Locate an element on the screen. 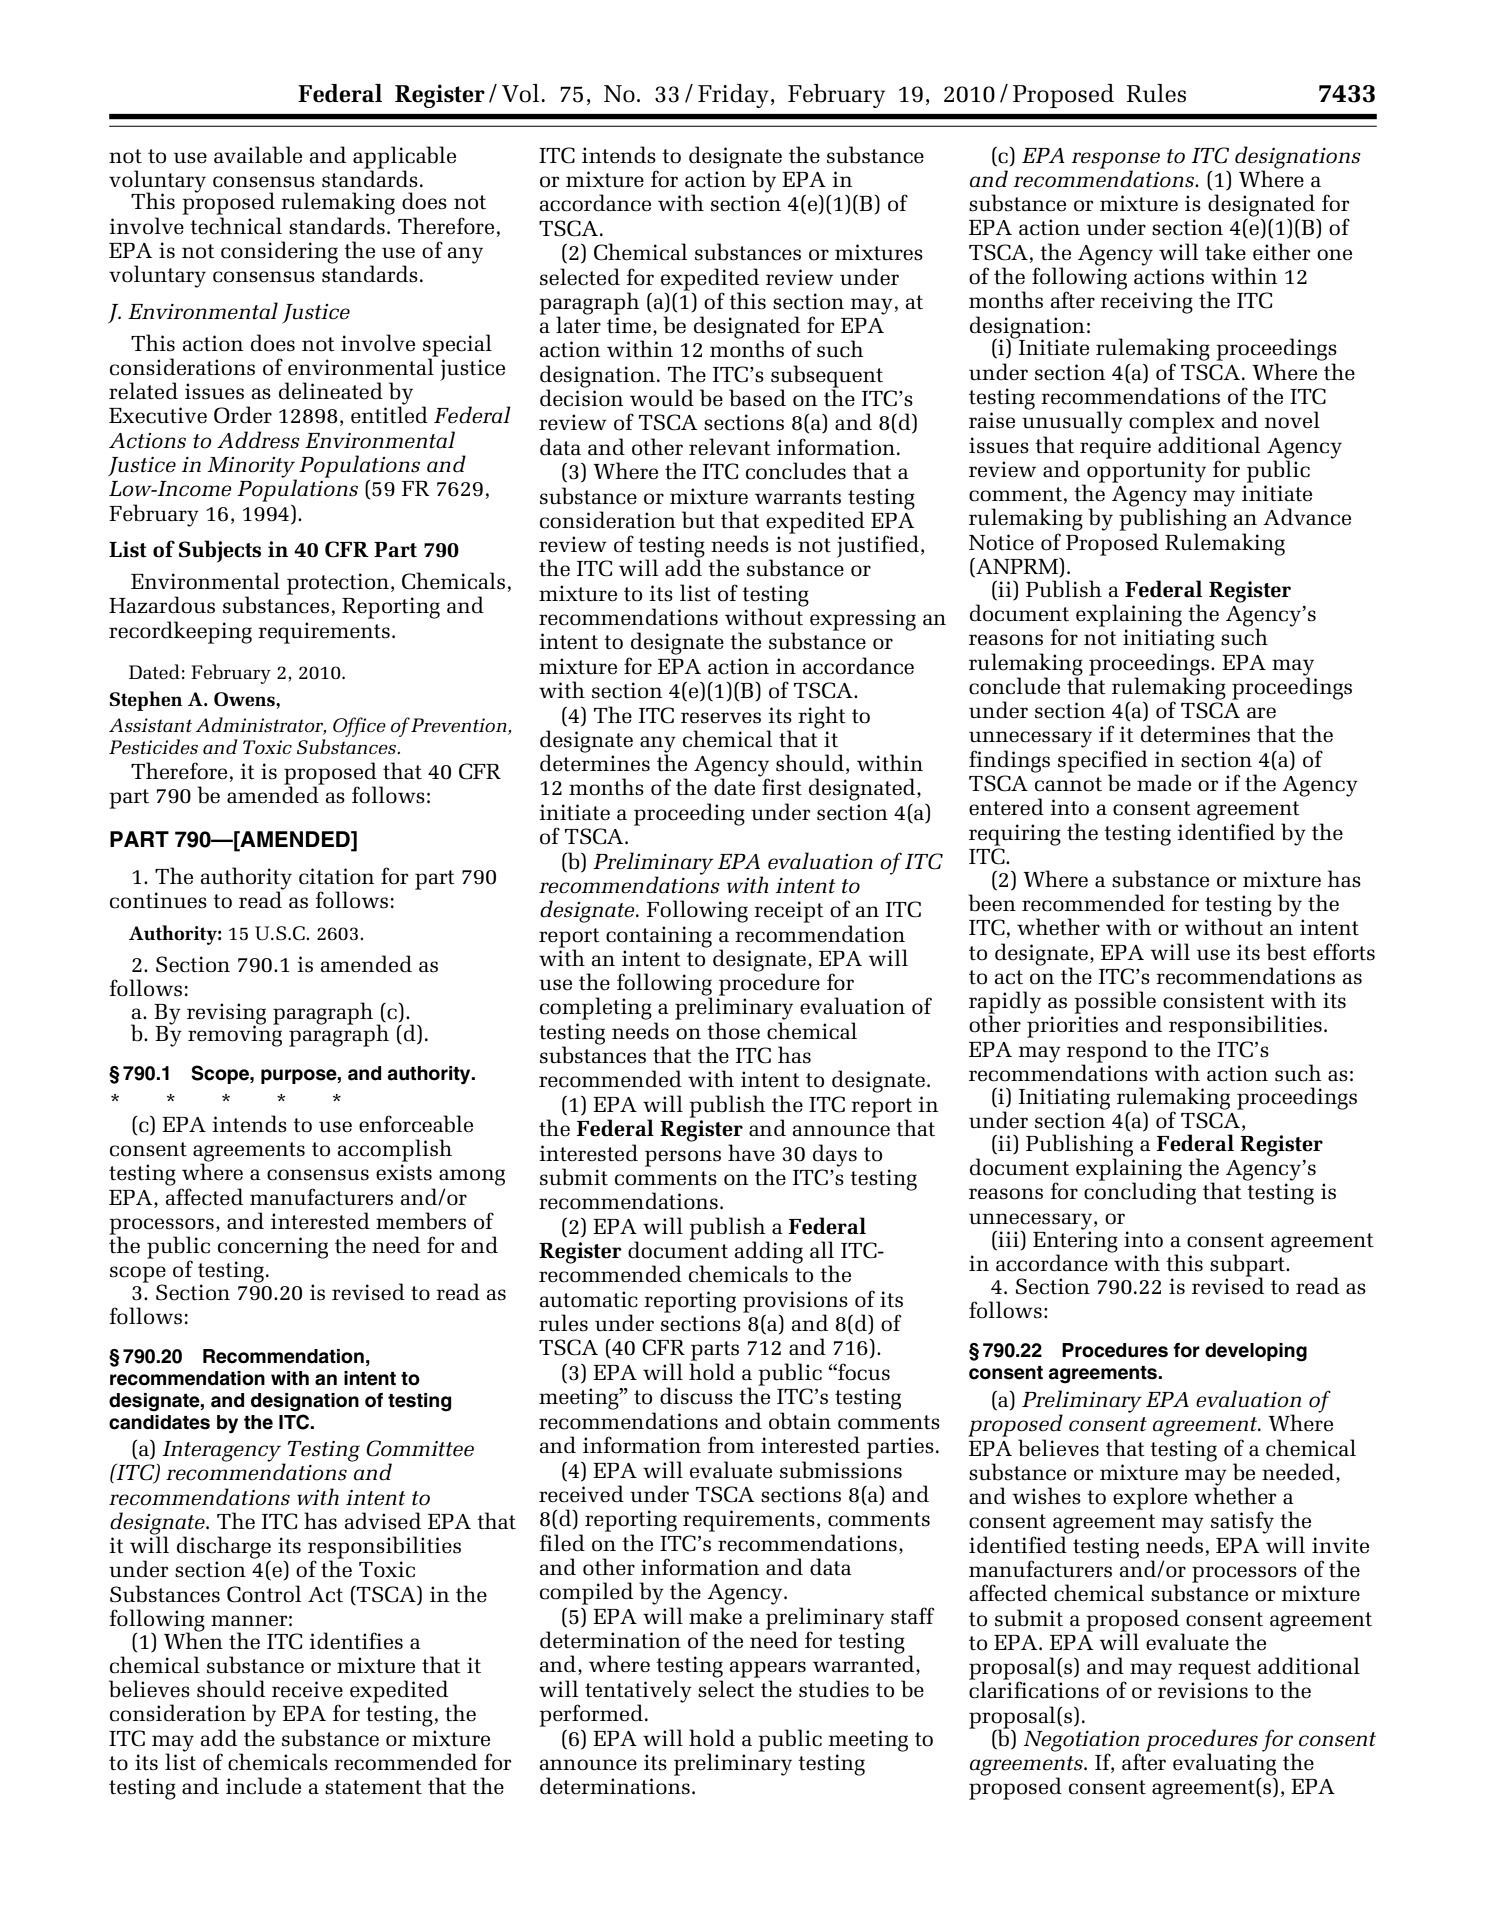  available is located at coordinates (258, 155).
